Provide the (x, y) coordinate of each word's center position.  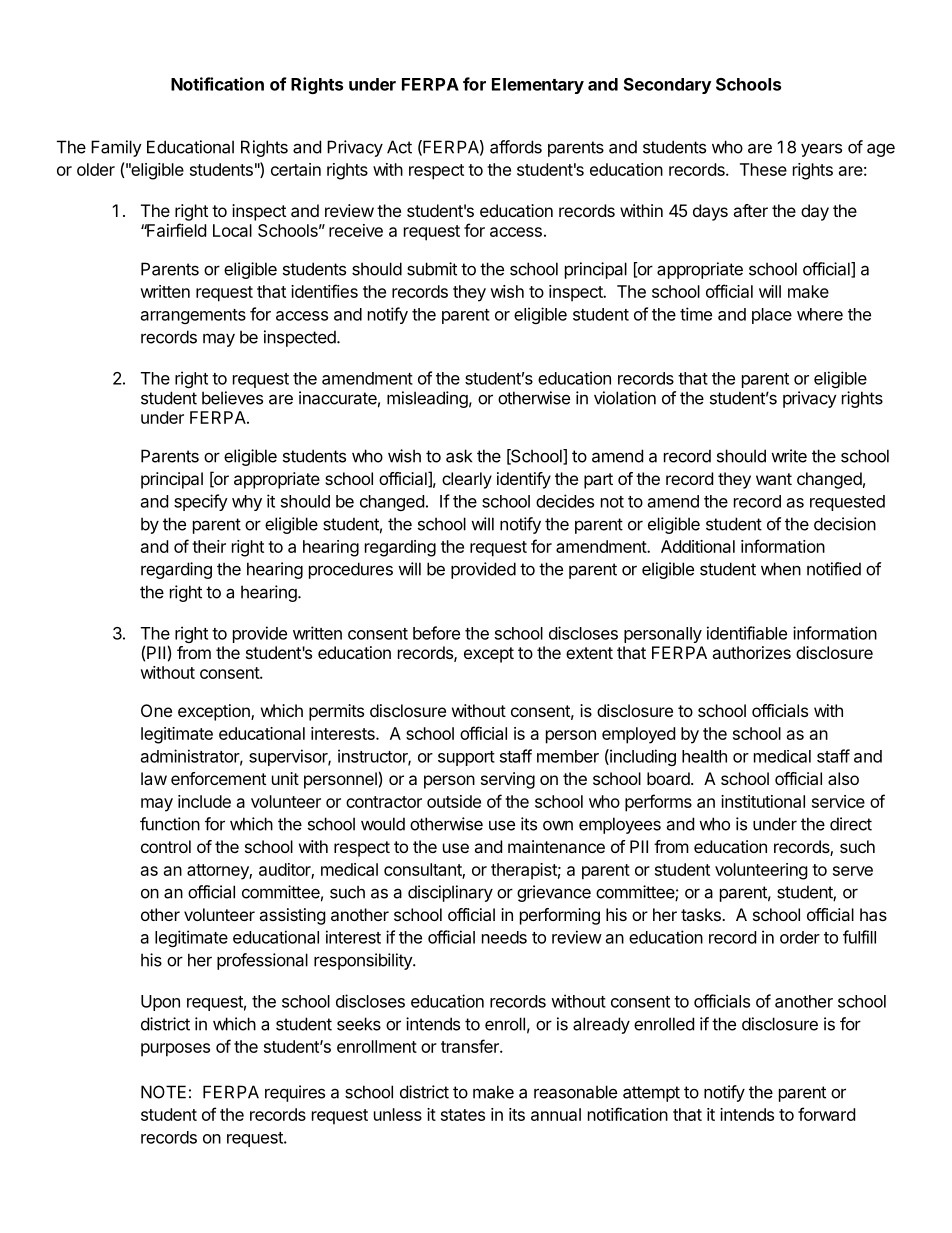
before (436, 633)
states (463, 1115)
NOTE (163, 1092)
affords (516, 147)
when (781, 569)
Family (116, 148)
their (209, 546)
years (821, 150)
